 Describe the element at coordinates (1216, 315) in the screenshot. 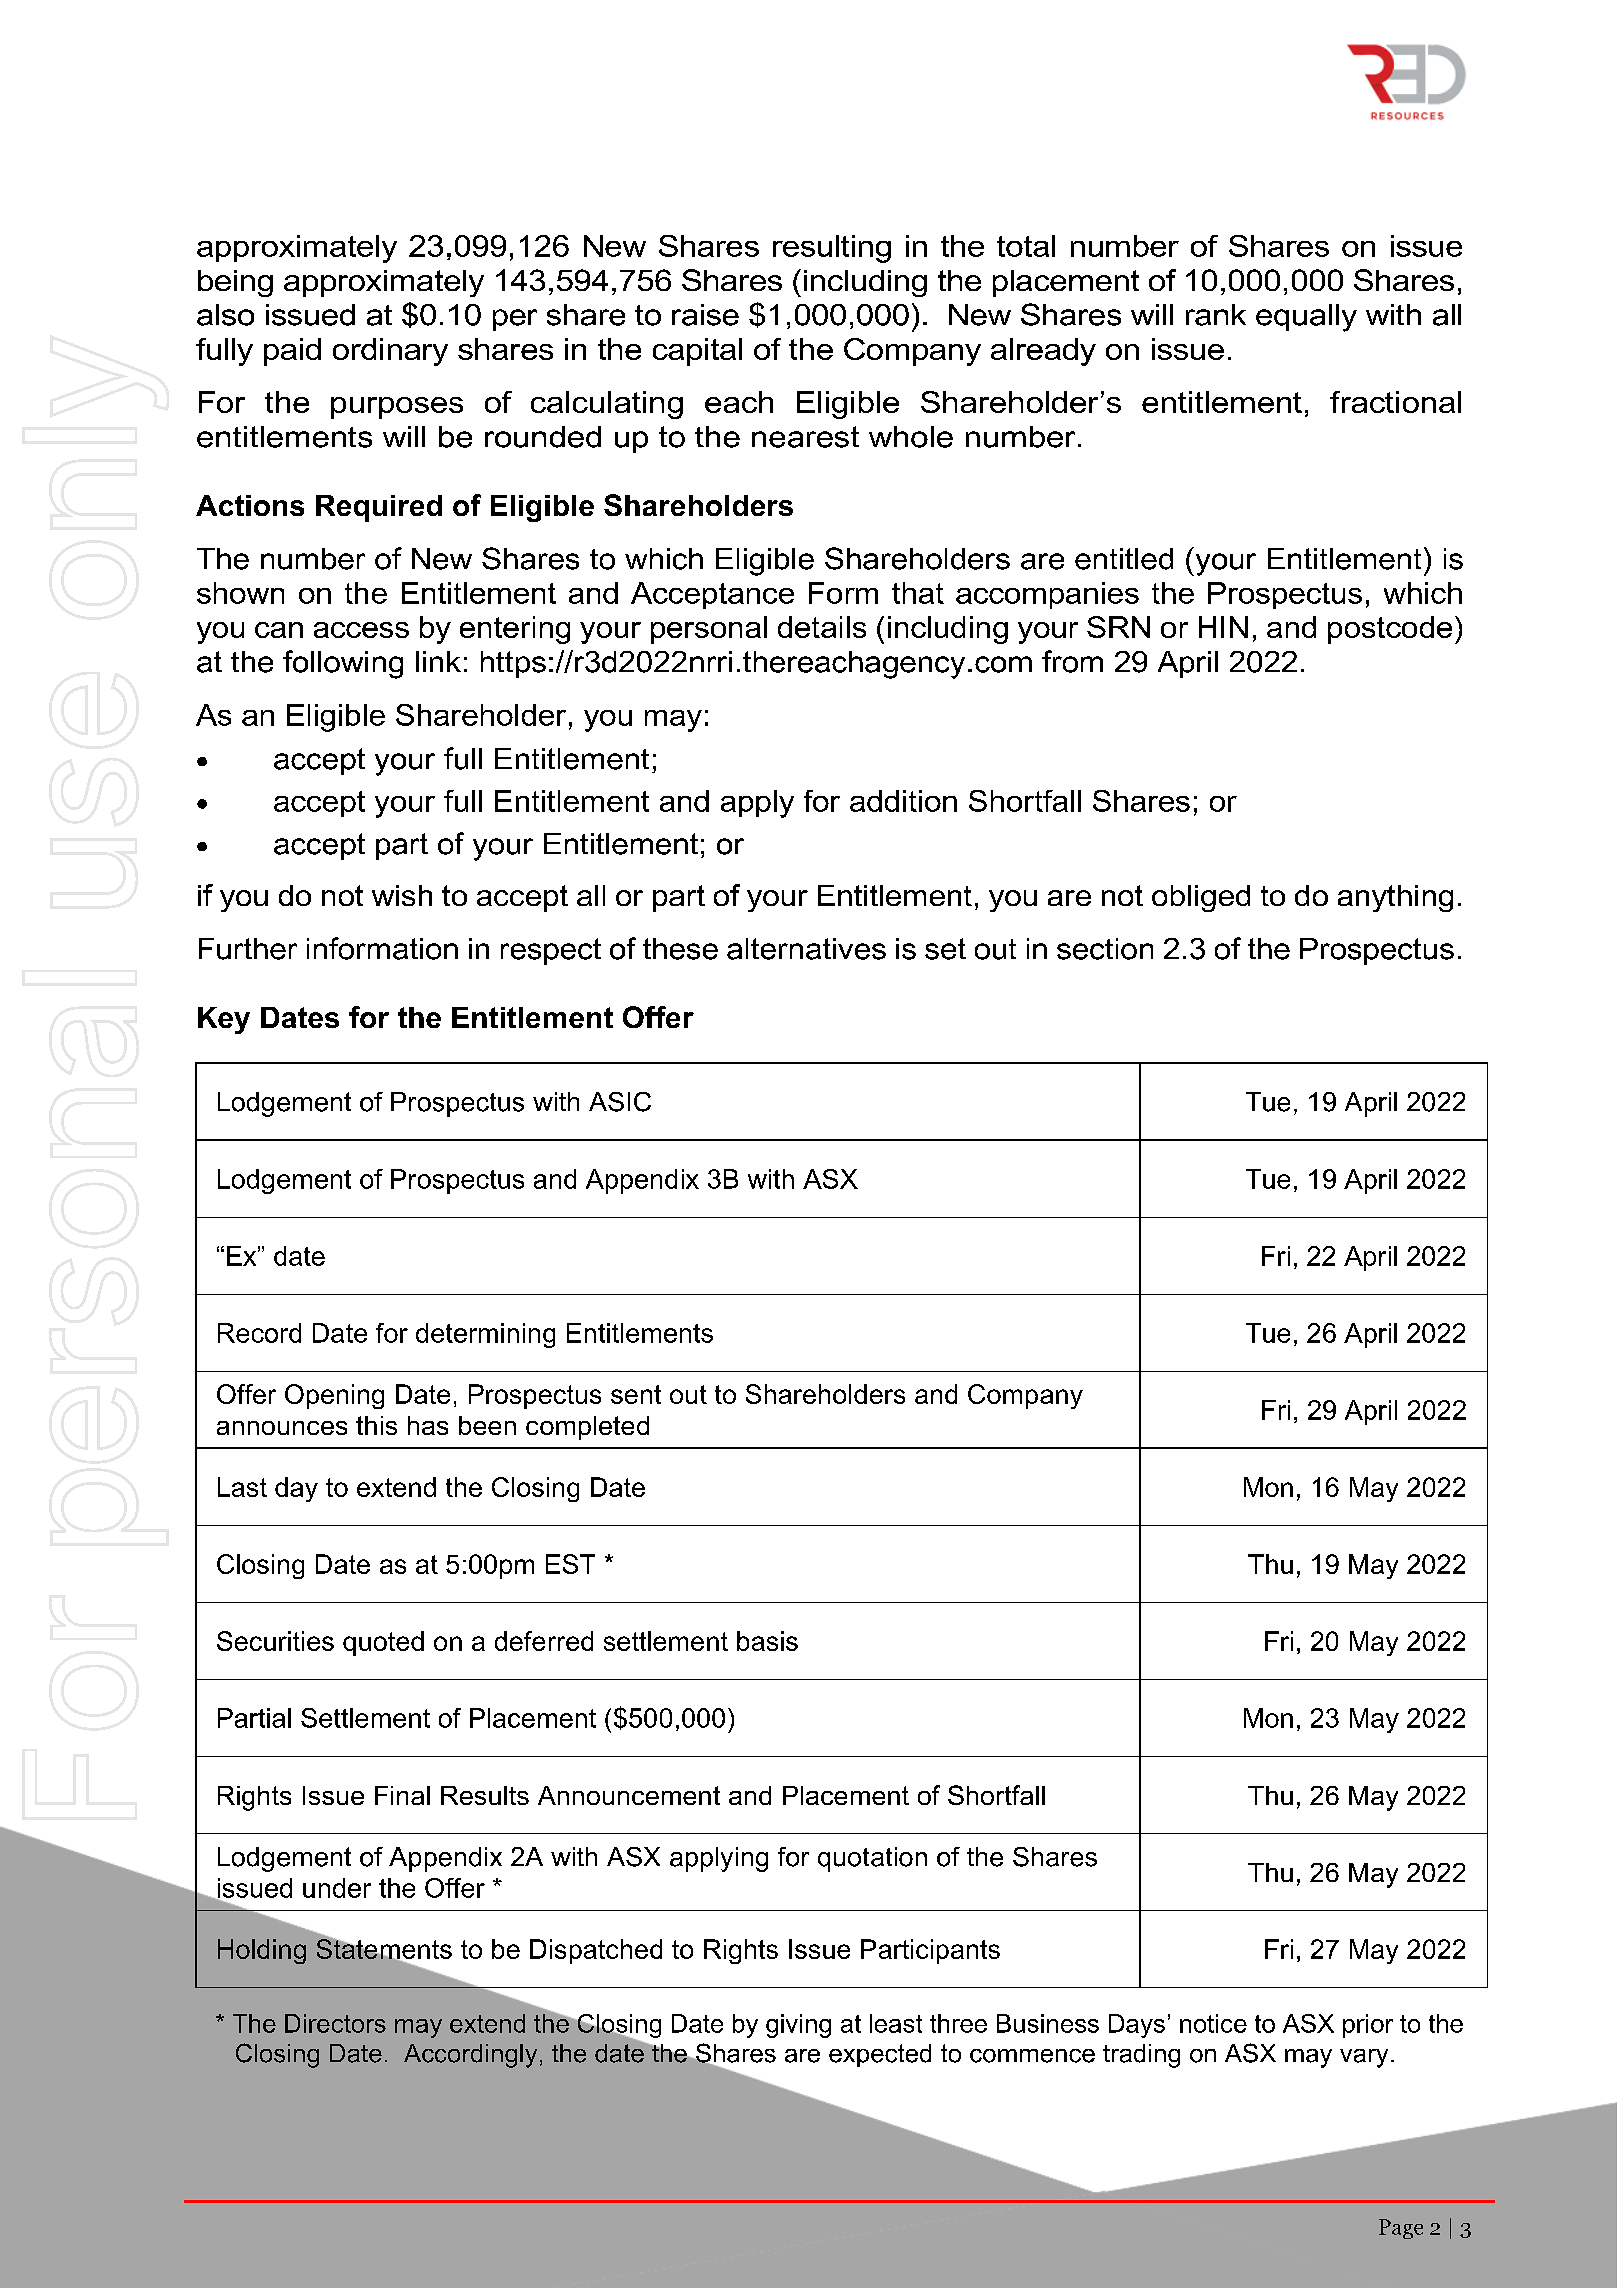

I see `rank` at that location.
